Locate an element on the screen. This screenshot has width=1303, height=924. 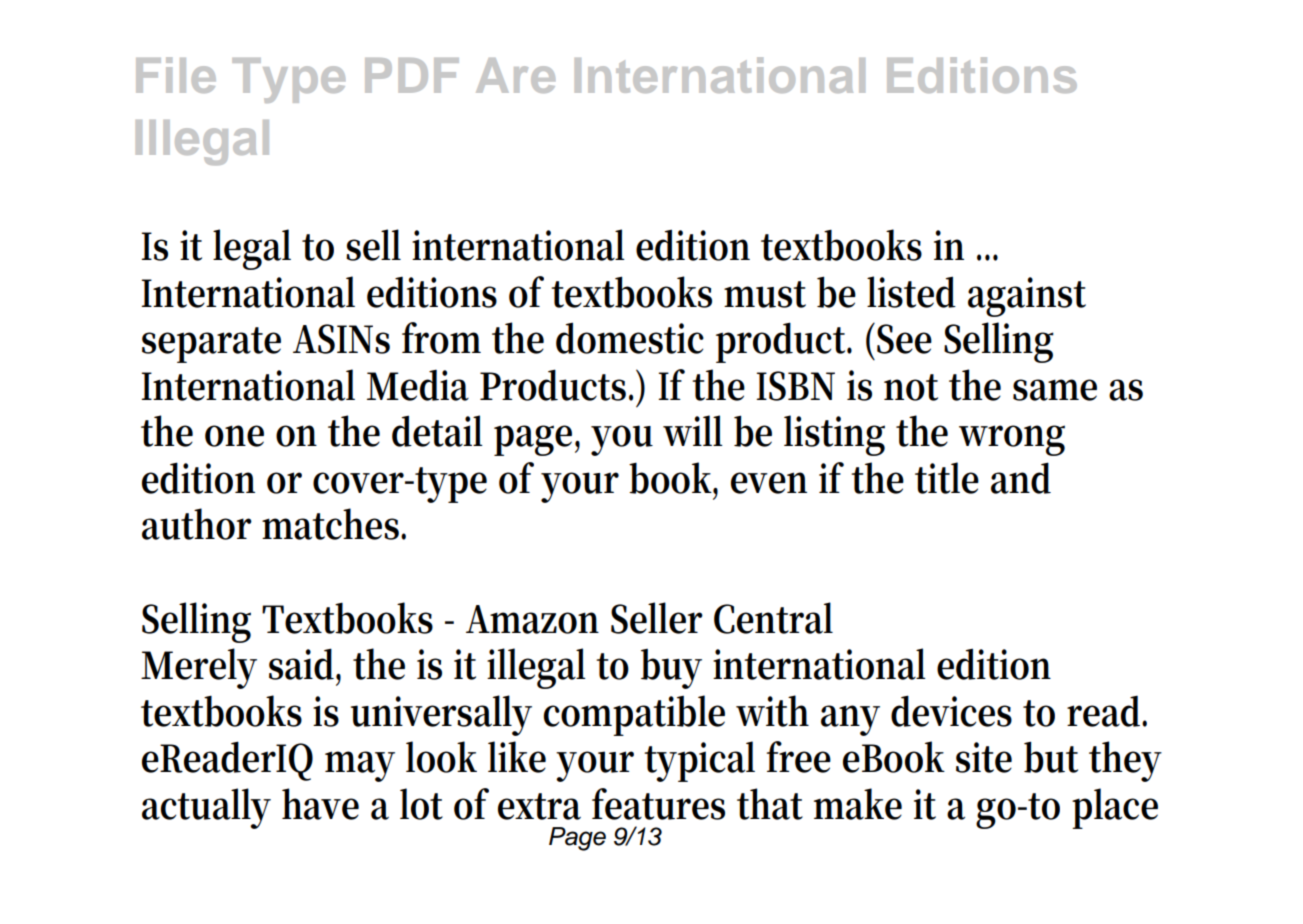
domestic is located at coordinates (630, 338).
